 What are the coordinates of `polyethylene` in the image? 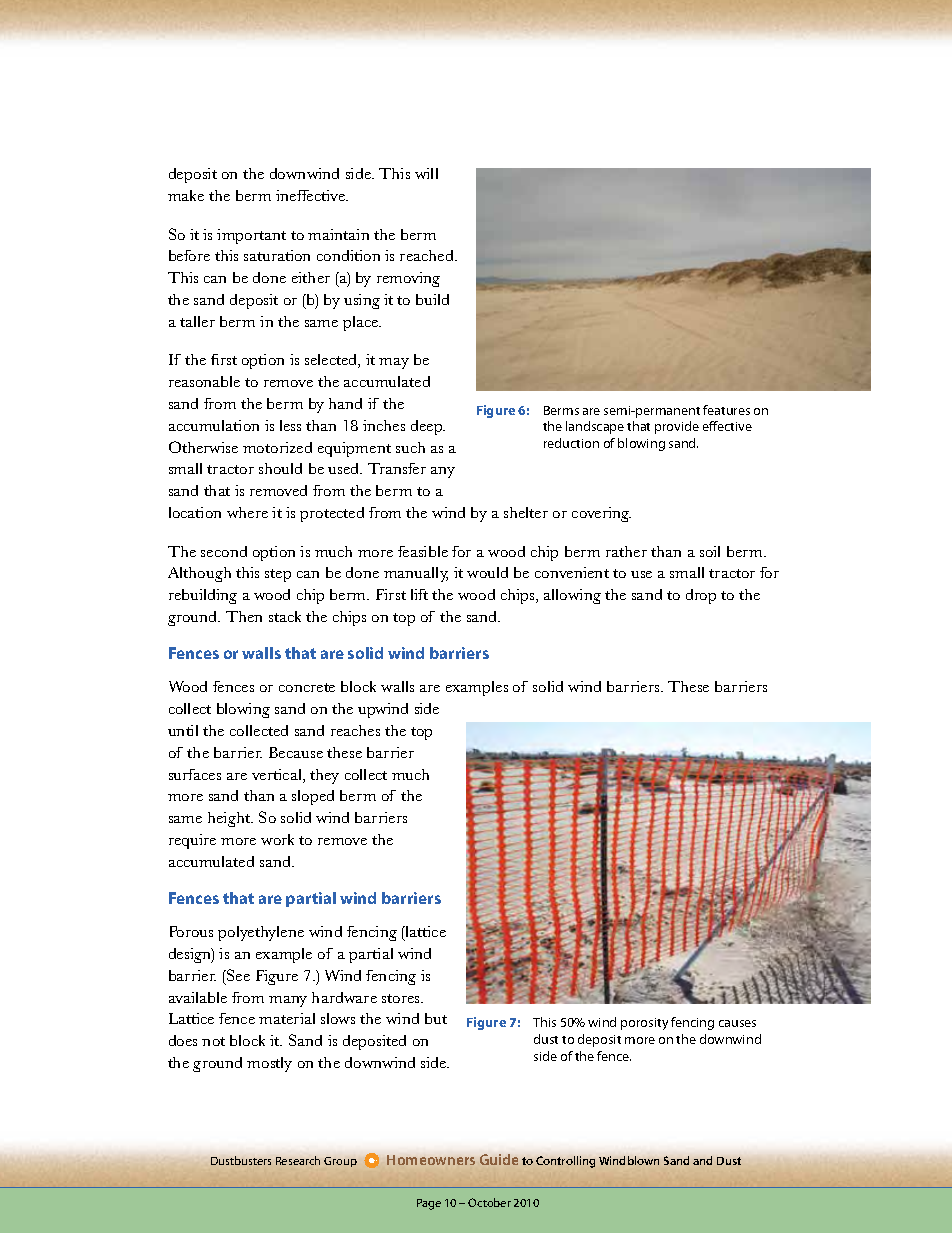 It's located at (261, 933).
